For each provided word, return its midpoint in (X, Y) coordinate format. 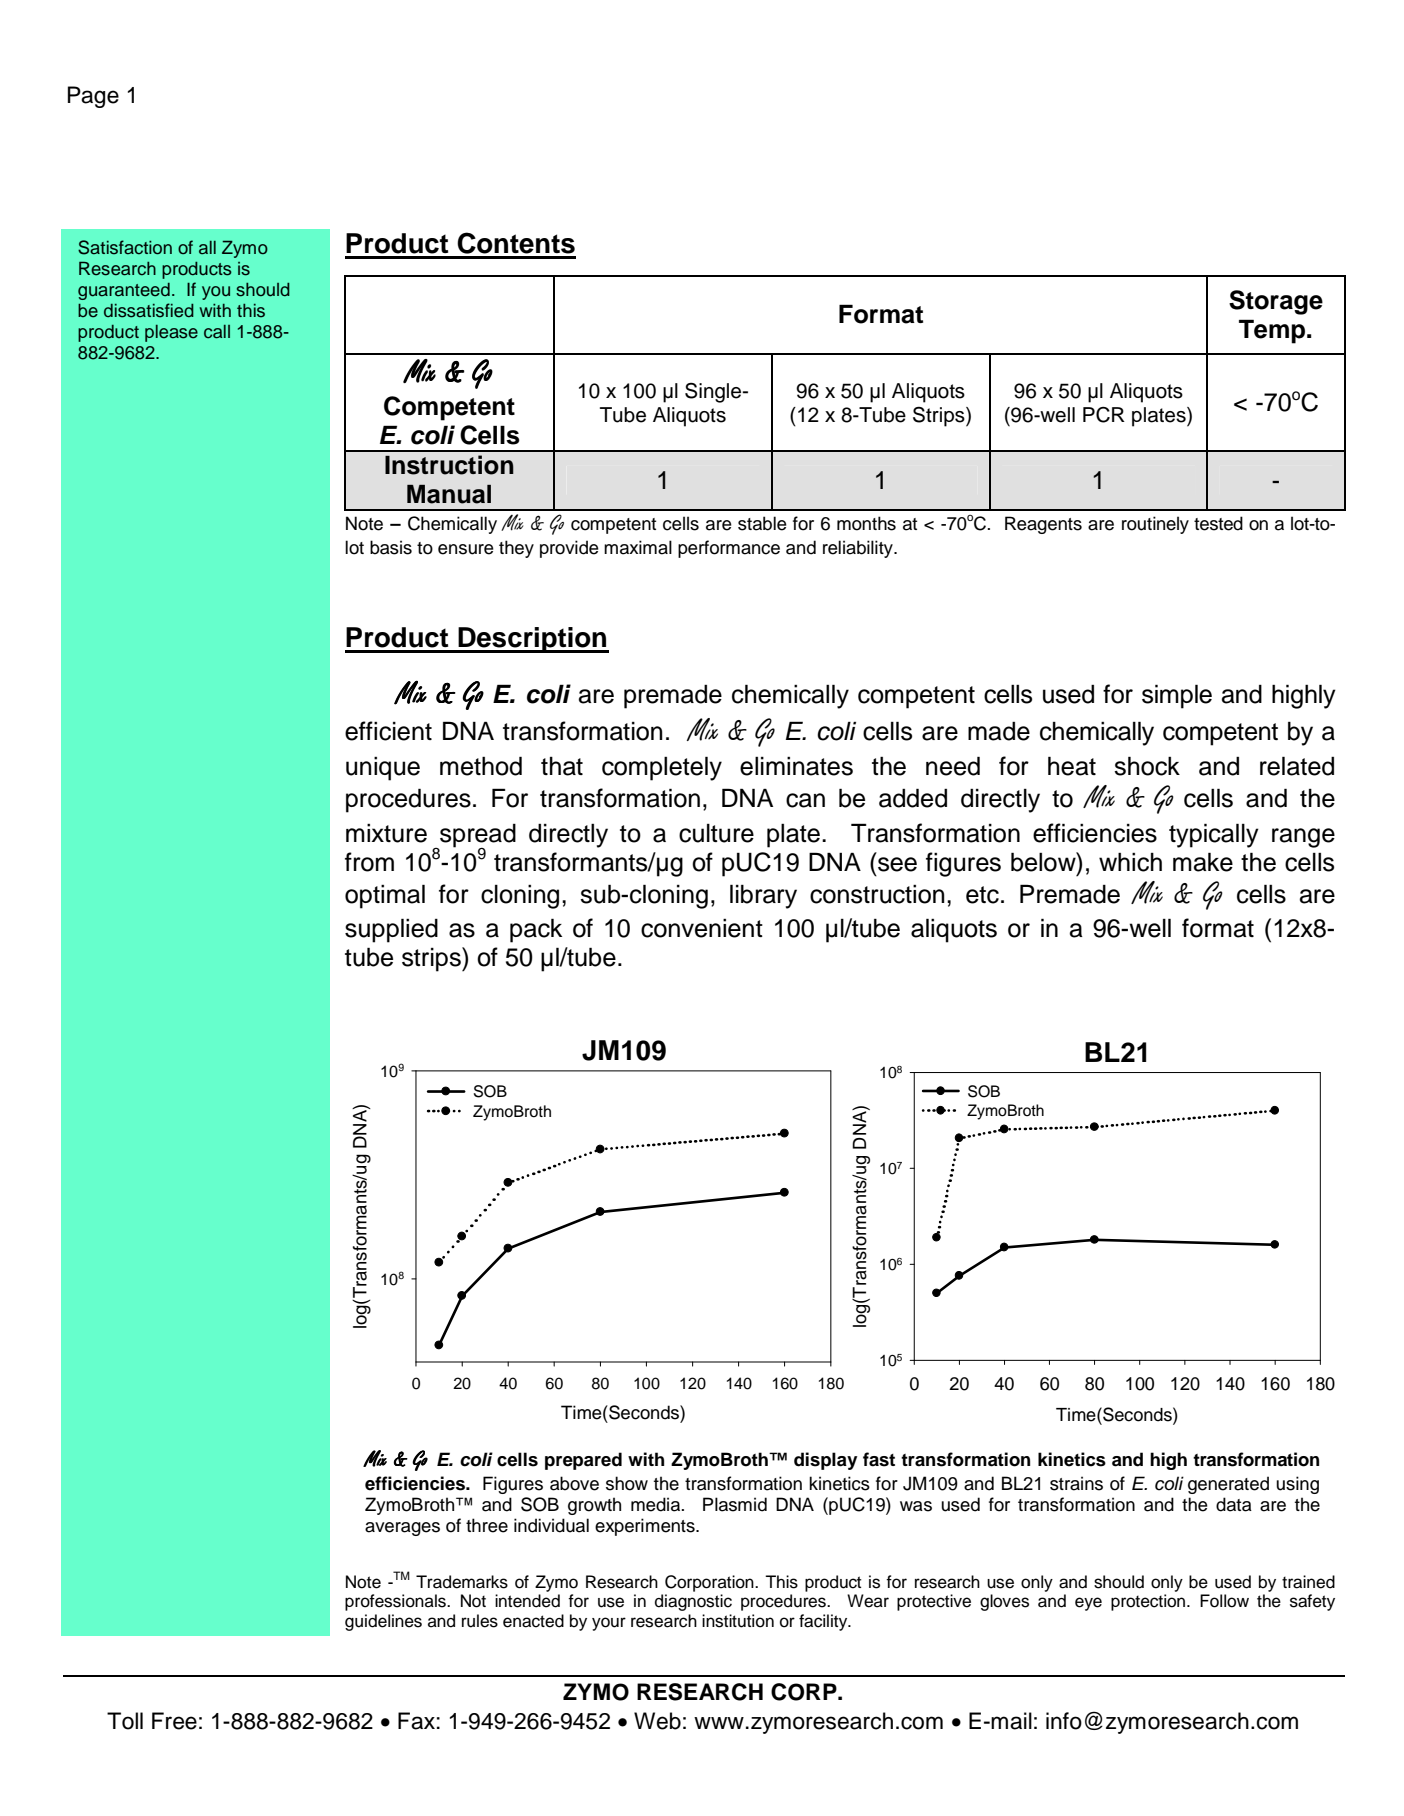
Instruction (449, 465)
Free (174, 1721)
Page (93, 97)
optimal (385, 896)
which (1130, 862)
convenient (702, 928)
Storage (1276, 302)
